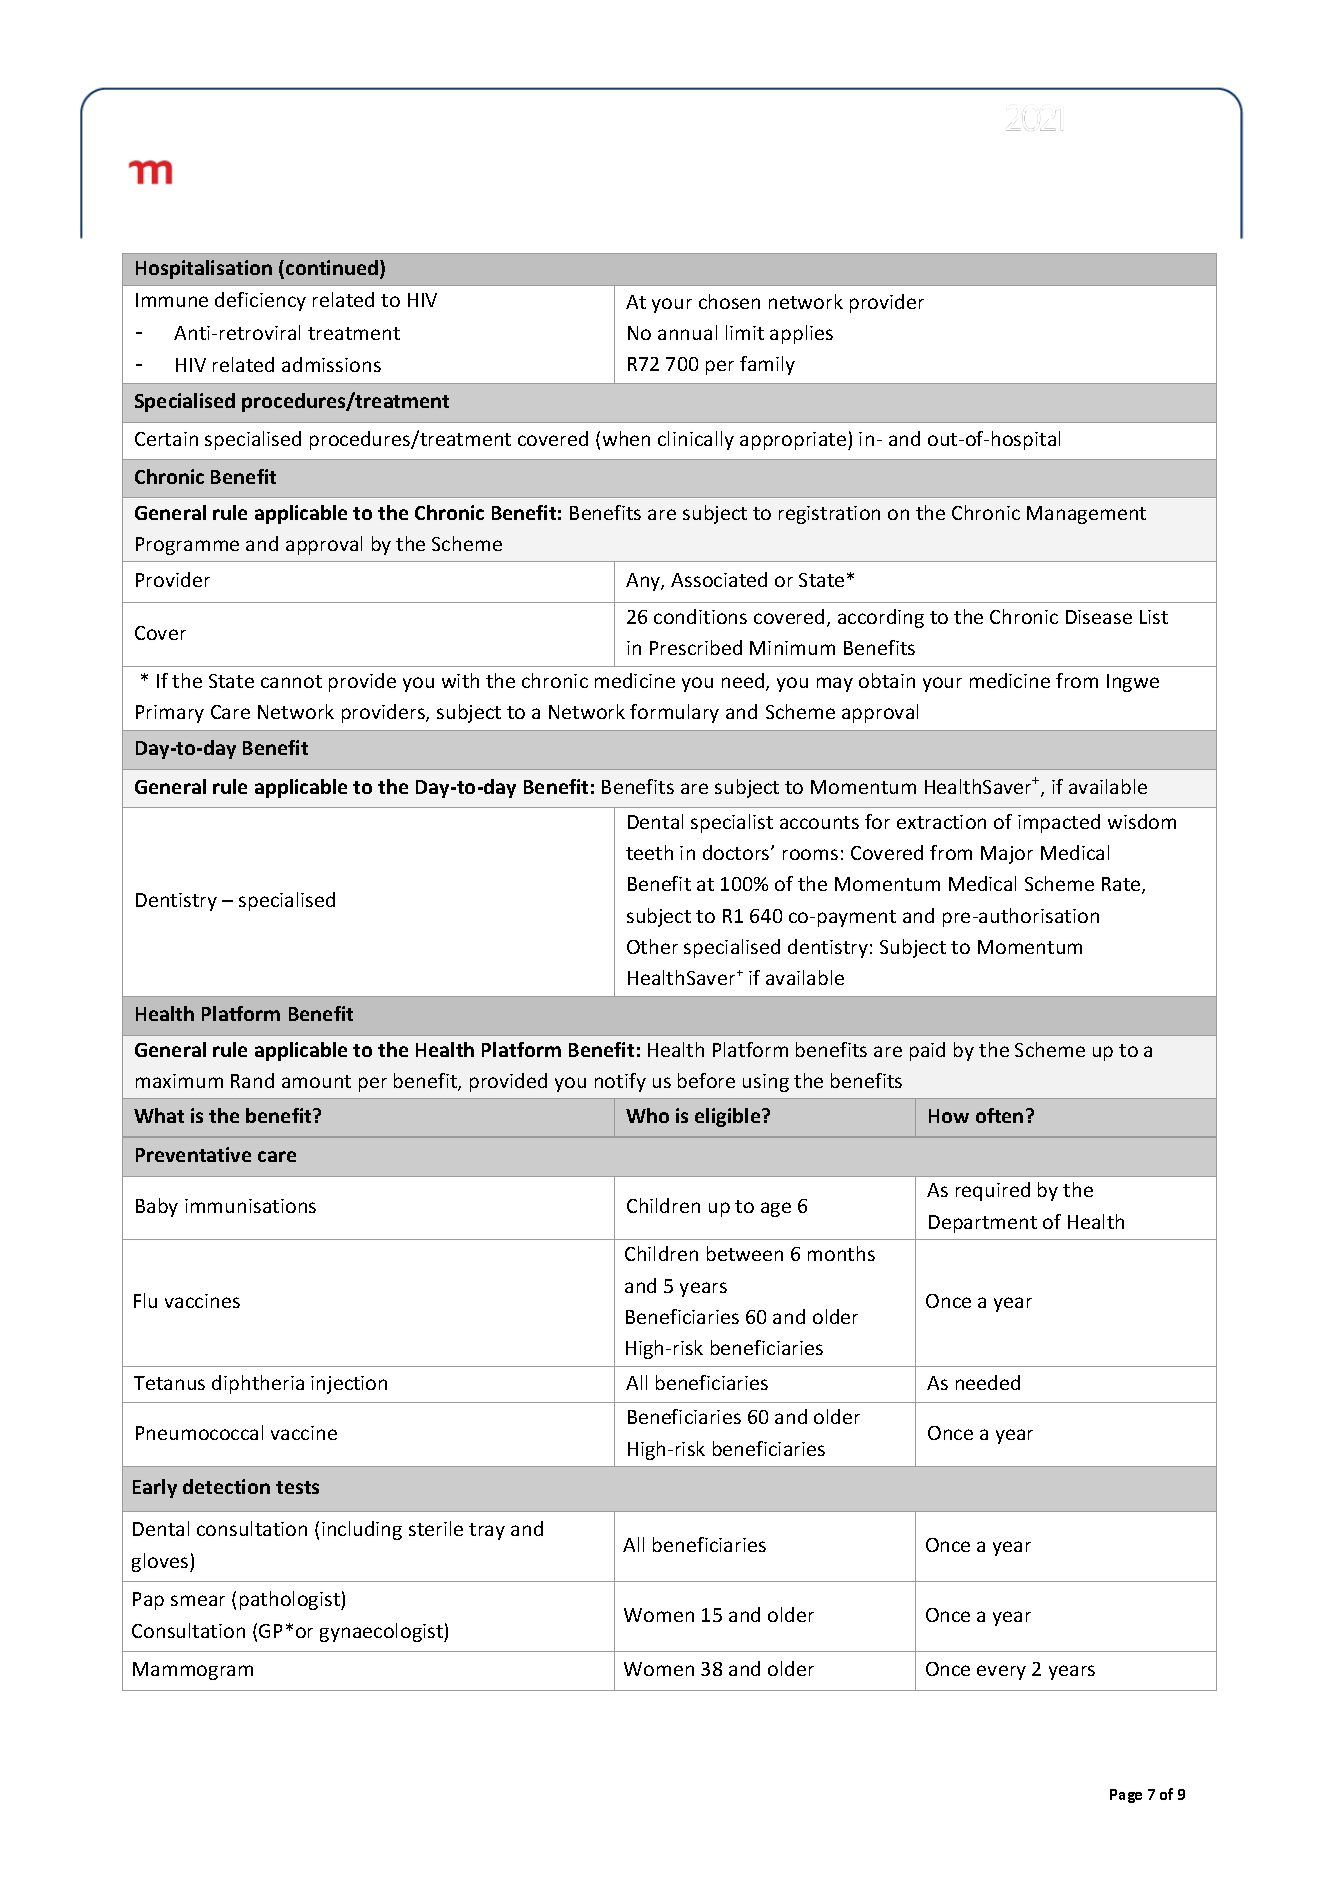 The image size is (1328, 1878). Describe the element at coordinates (687, 332) in the screenshot. I see `annual` at that location.
